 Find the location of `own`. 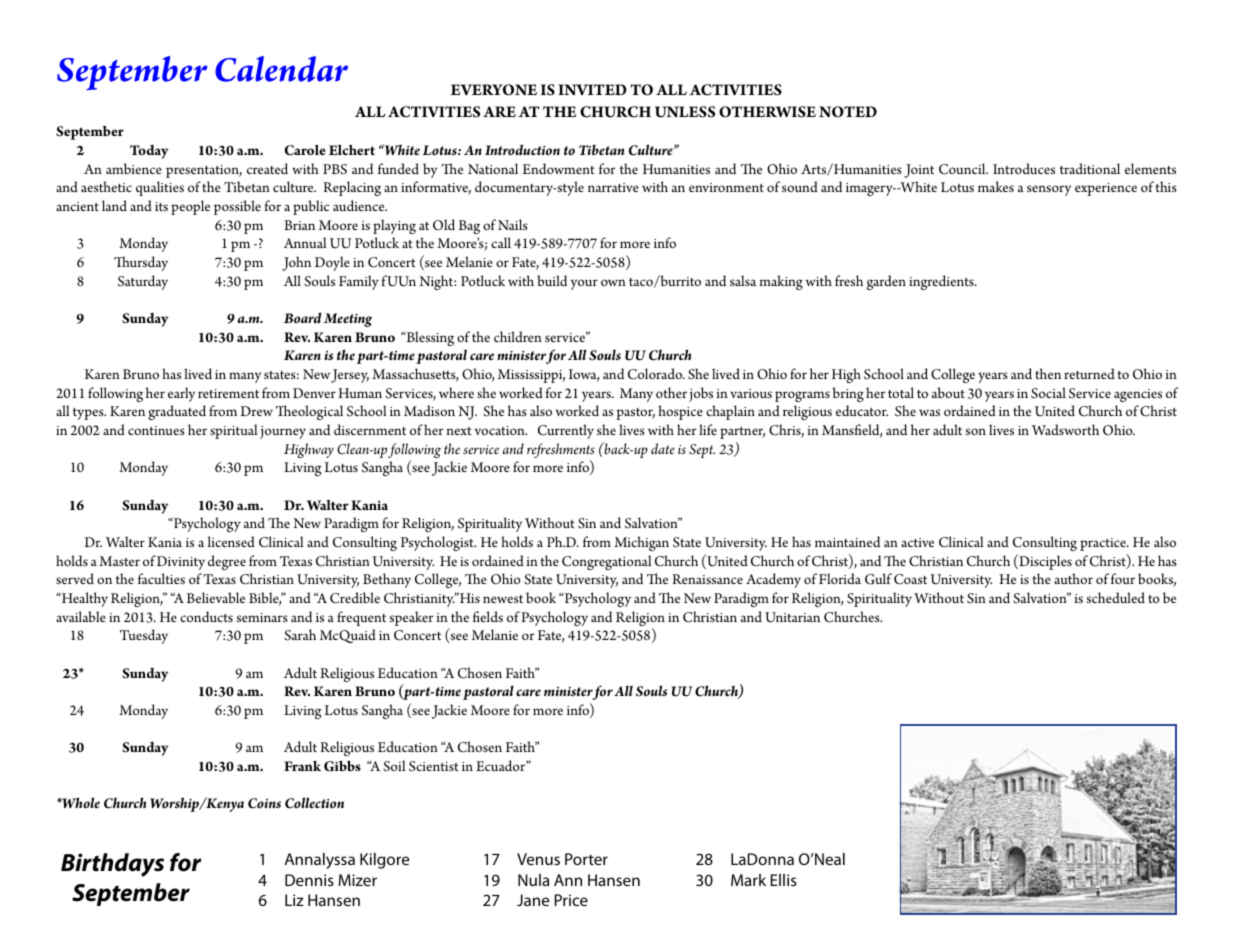

own is located at coordinates (613, 282).
